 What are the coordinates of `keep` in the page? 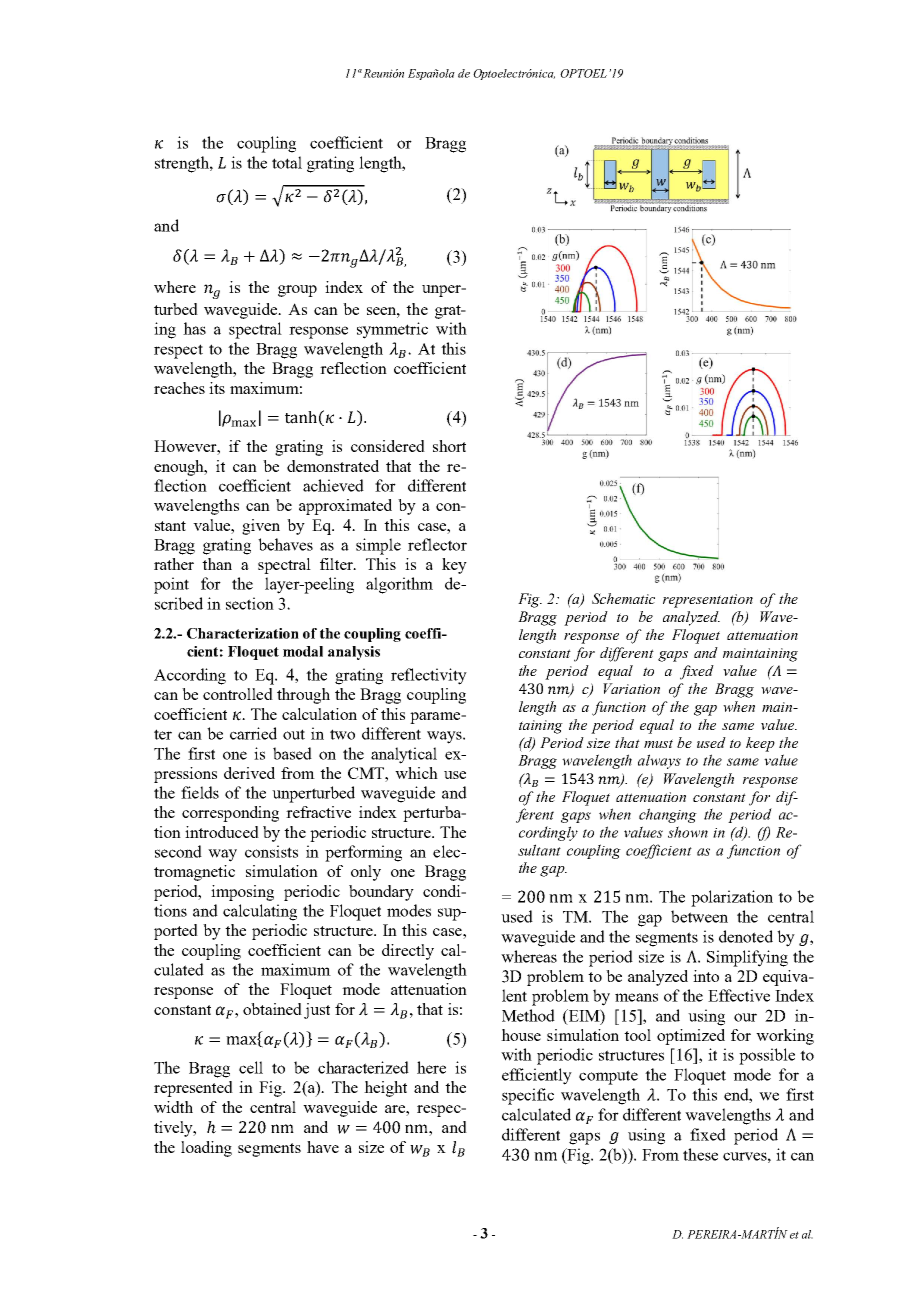 It's located at (760, 744).
